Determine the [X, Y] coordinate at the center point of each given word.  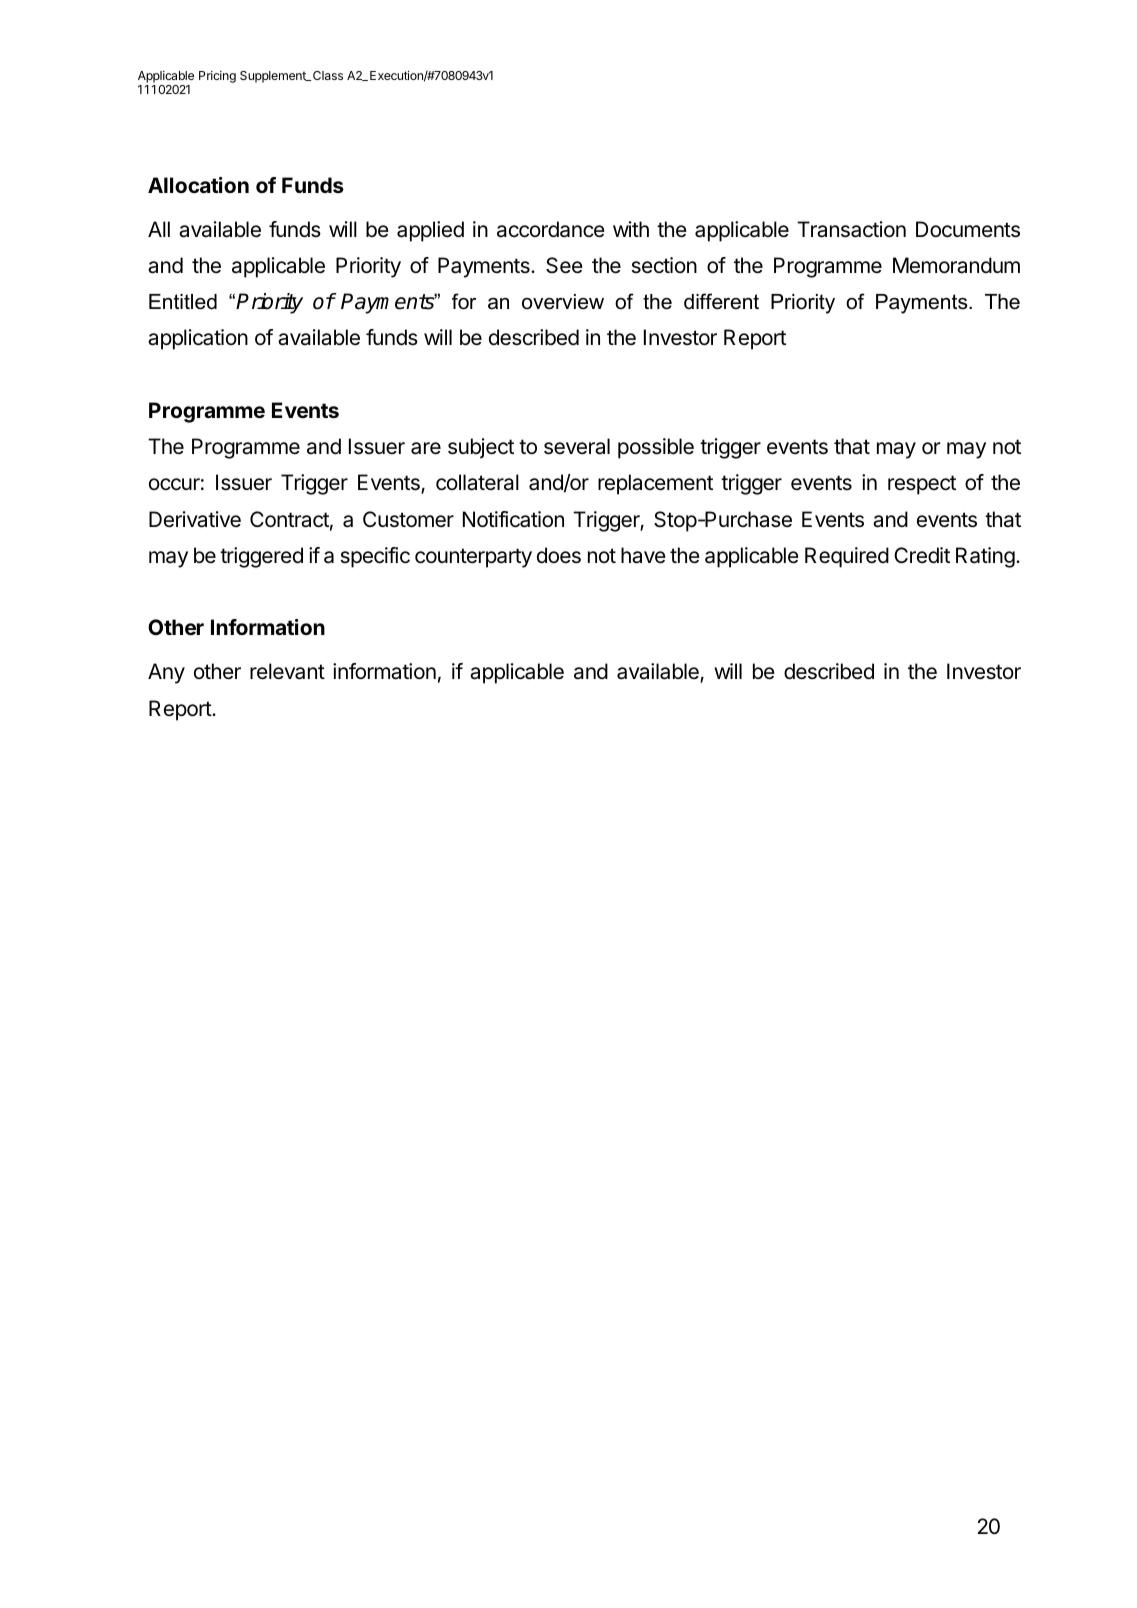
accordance [551, 229]
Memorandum [956, 265]
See [564, 265]
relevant [287, 671]
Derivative [195, 519]
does [559, 555]
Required [847, 557]
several [577, 446]
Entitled [183, 302]
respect [922, 485]
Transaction [851, 229]
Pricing [217, 77]
